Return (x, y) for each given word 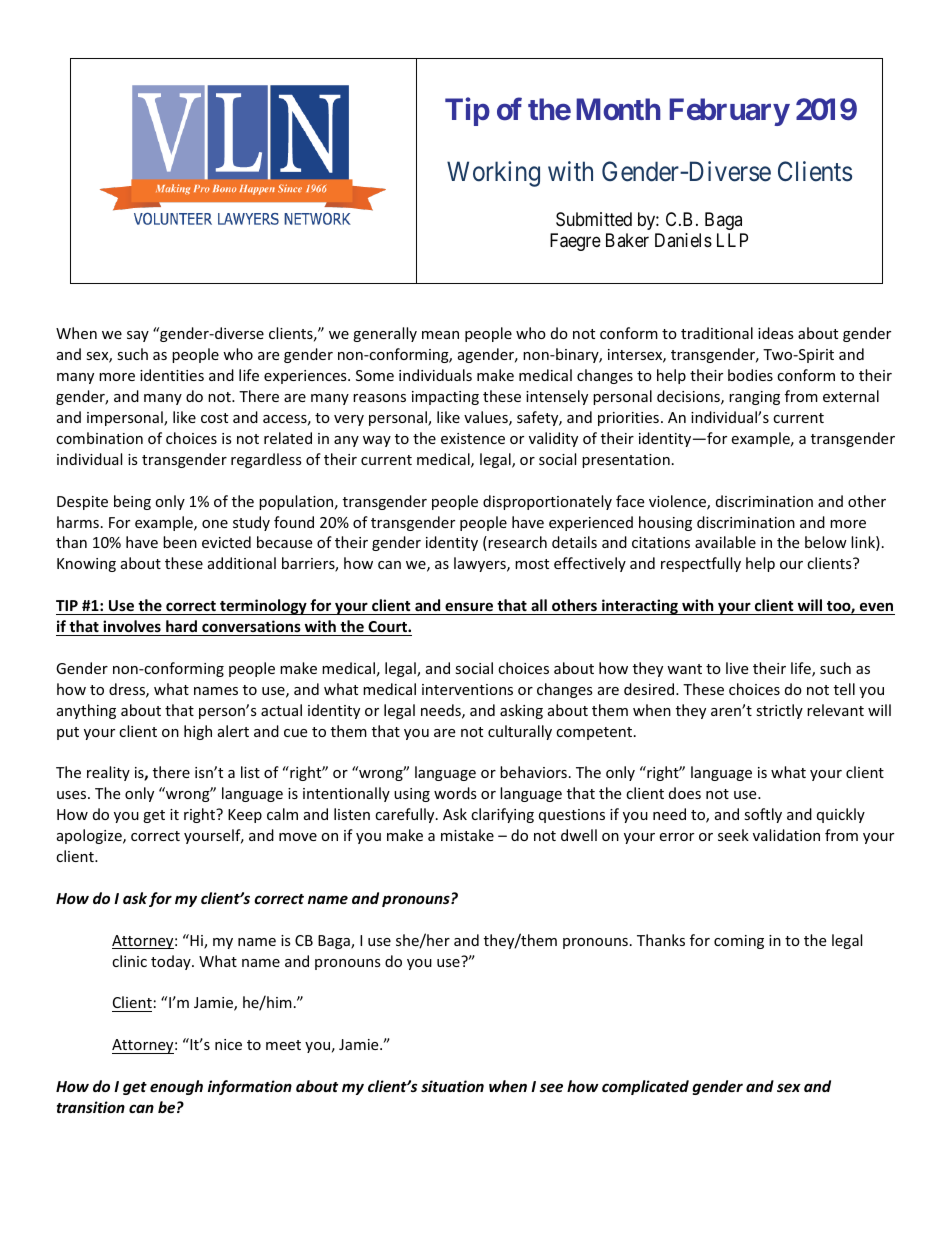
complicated (645, 1087)
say (138, 336)
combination (99, 438)
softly (763, 815)
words (455, 793)
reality (108, 773)
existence (473, 438)
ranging (754, 398)
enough (176, 1087)
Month (618, 109)
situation (452, 1086)
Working (493, 174)
